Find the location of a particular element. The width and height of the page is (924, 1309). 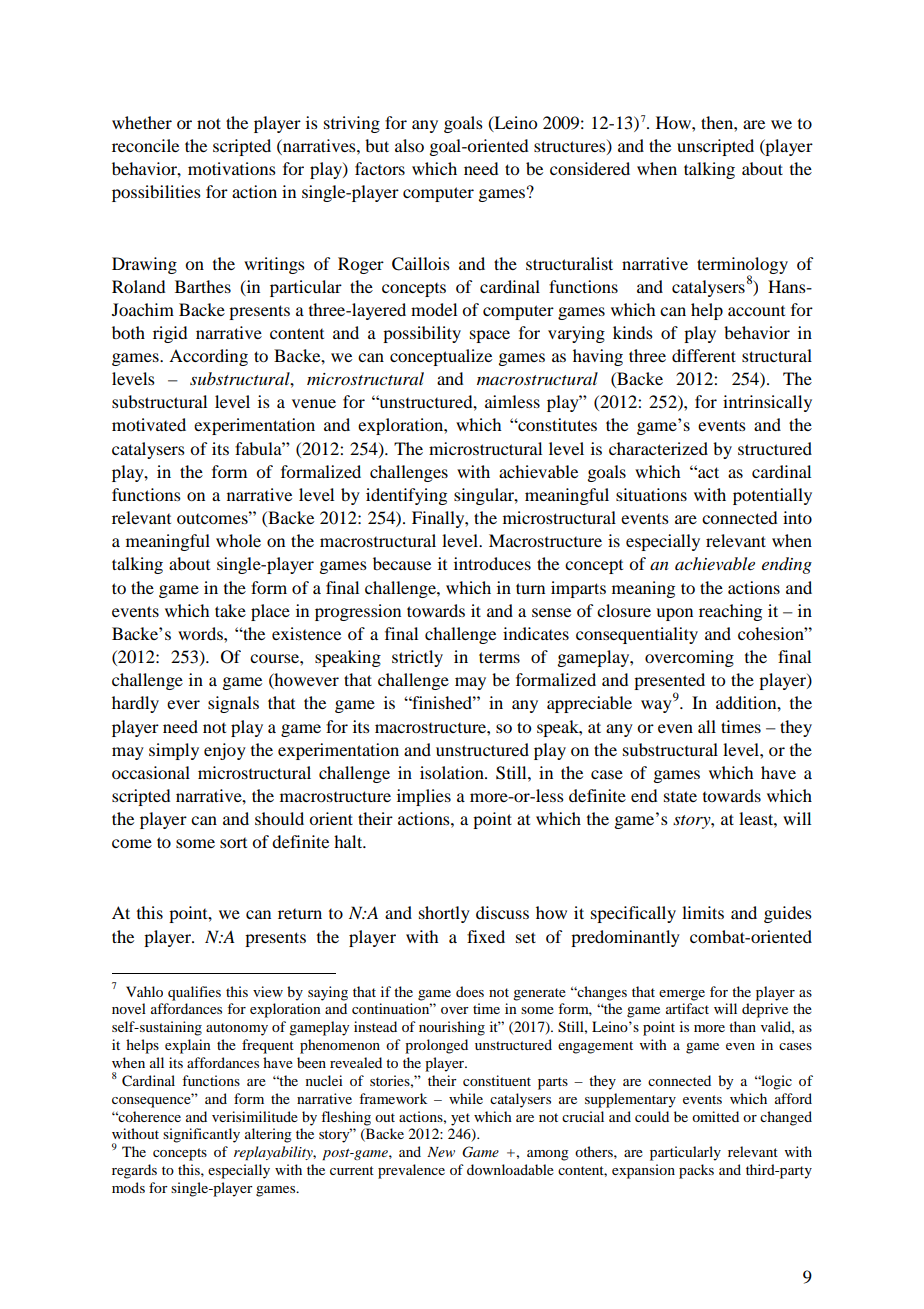

words is located at coordinates (201, 633).
